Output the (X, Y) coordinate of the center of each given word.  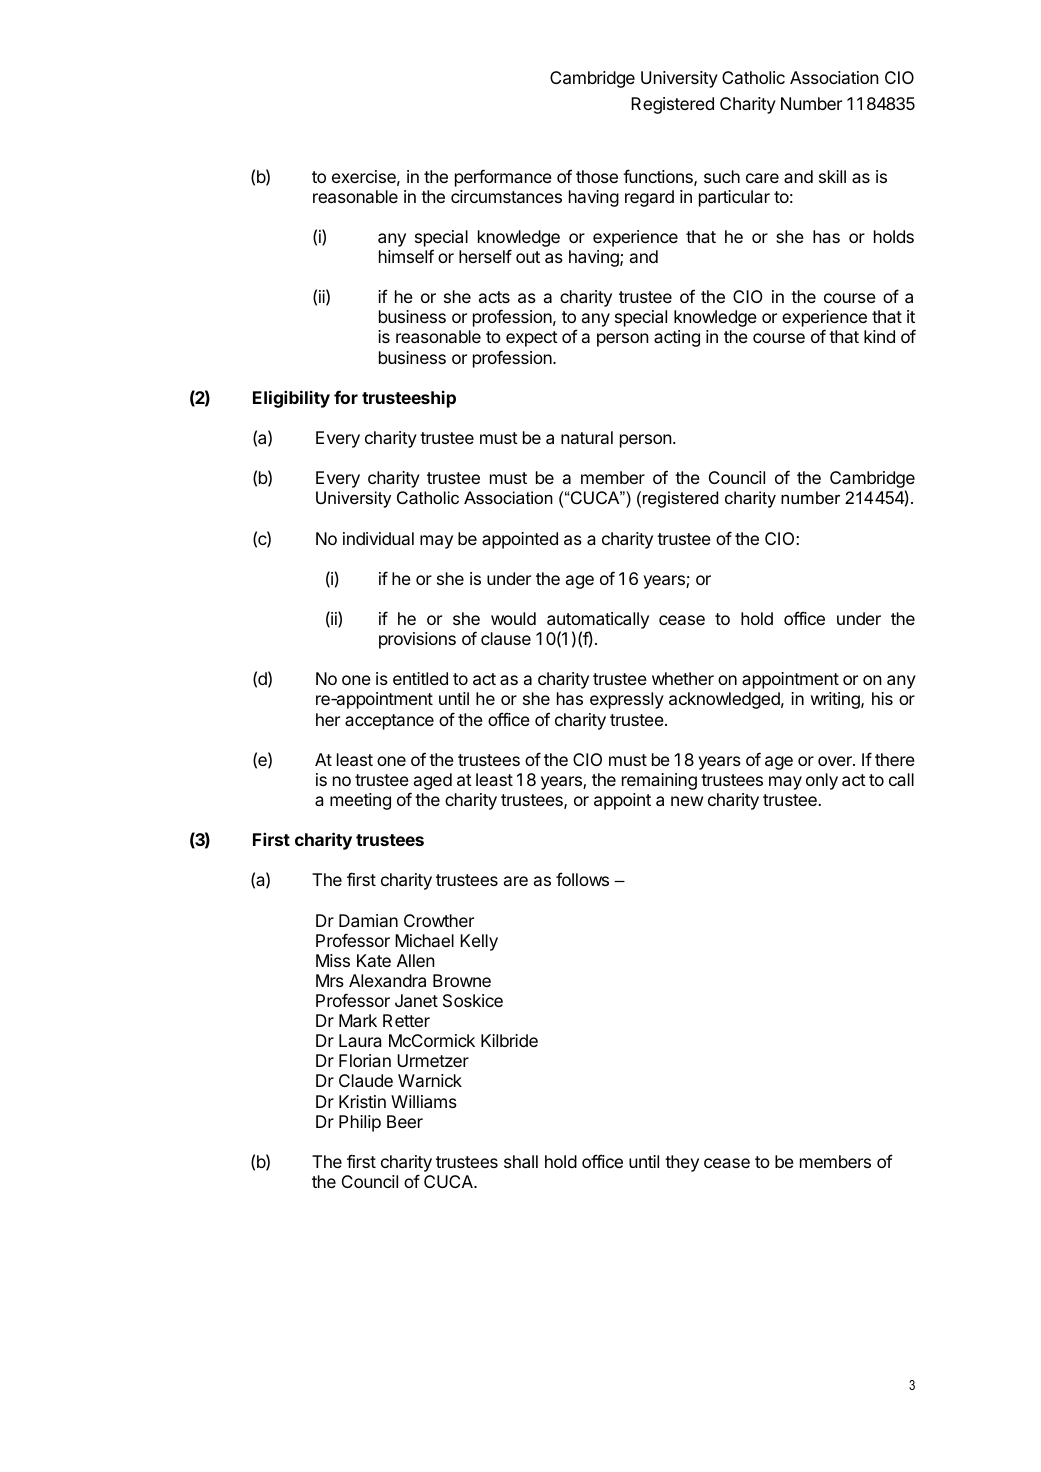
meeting (360, 801)
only (822, 781)
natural (587, 437)
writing (836, 700)
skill (832, 176)
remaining (659, 781)
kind (879, 336)
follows (582, 879)
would (513, 618)
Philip (360, 1123)
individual (378, 538)
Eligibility (291, 399)
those (597, 176)
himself (406, 256)
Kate (374, 960)
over (836, 761)
